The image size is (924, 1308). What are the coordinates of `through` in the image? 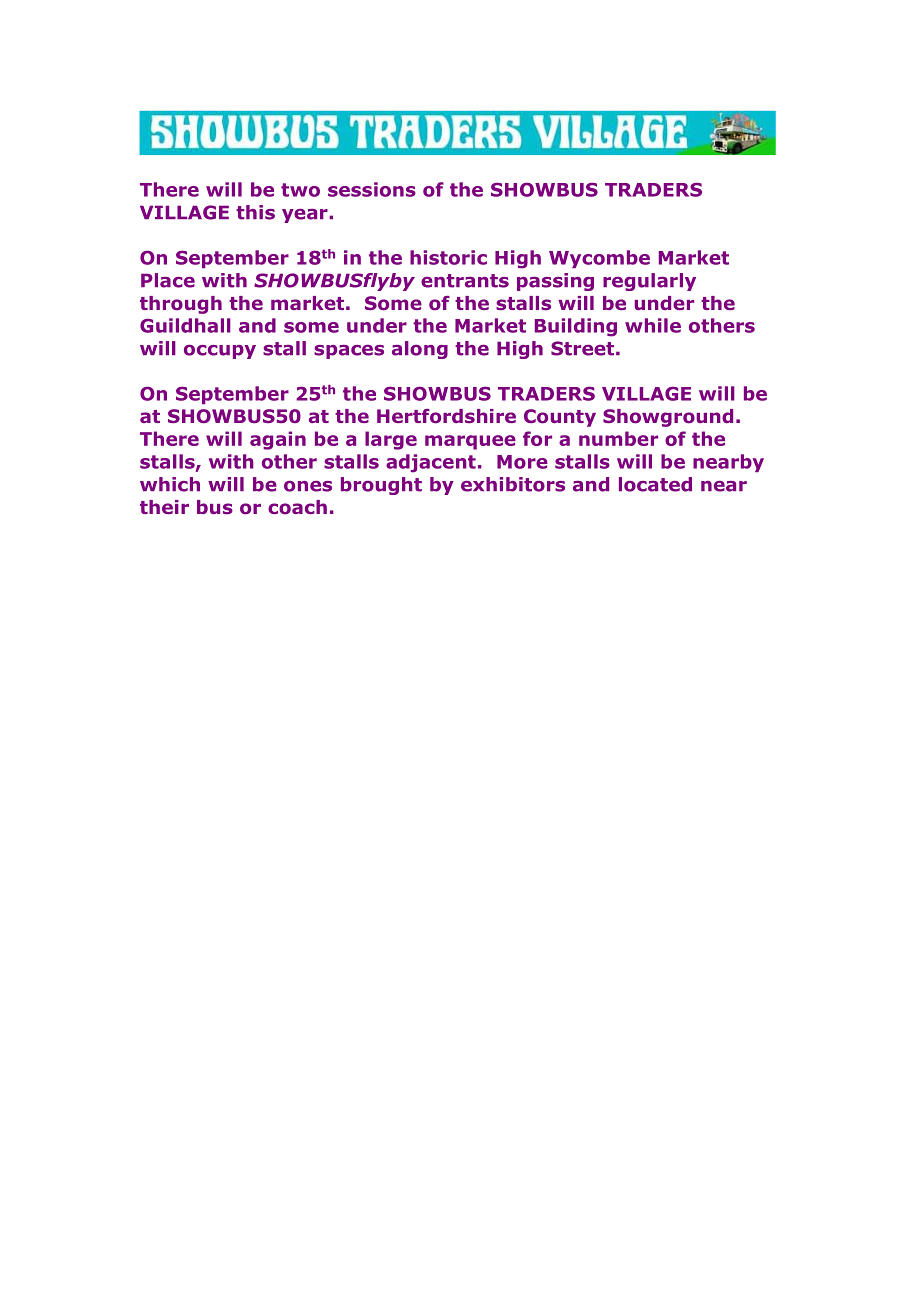 It's located at (181, 305).
